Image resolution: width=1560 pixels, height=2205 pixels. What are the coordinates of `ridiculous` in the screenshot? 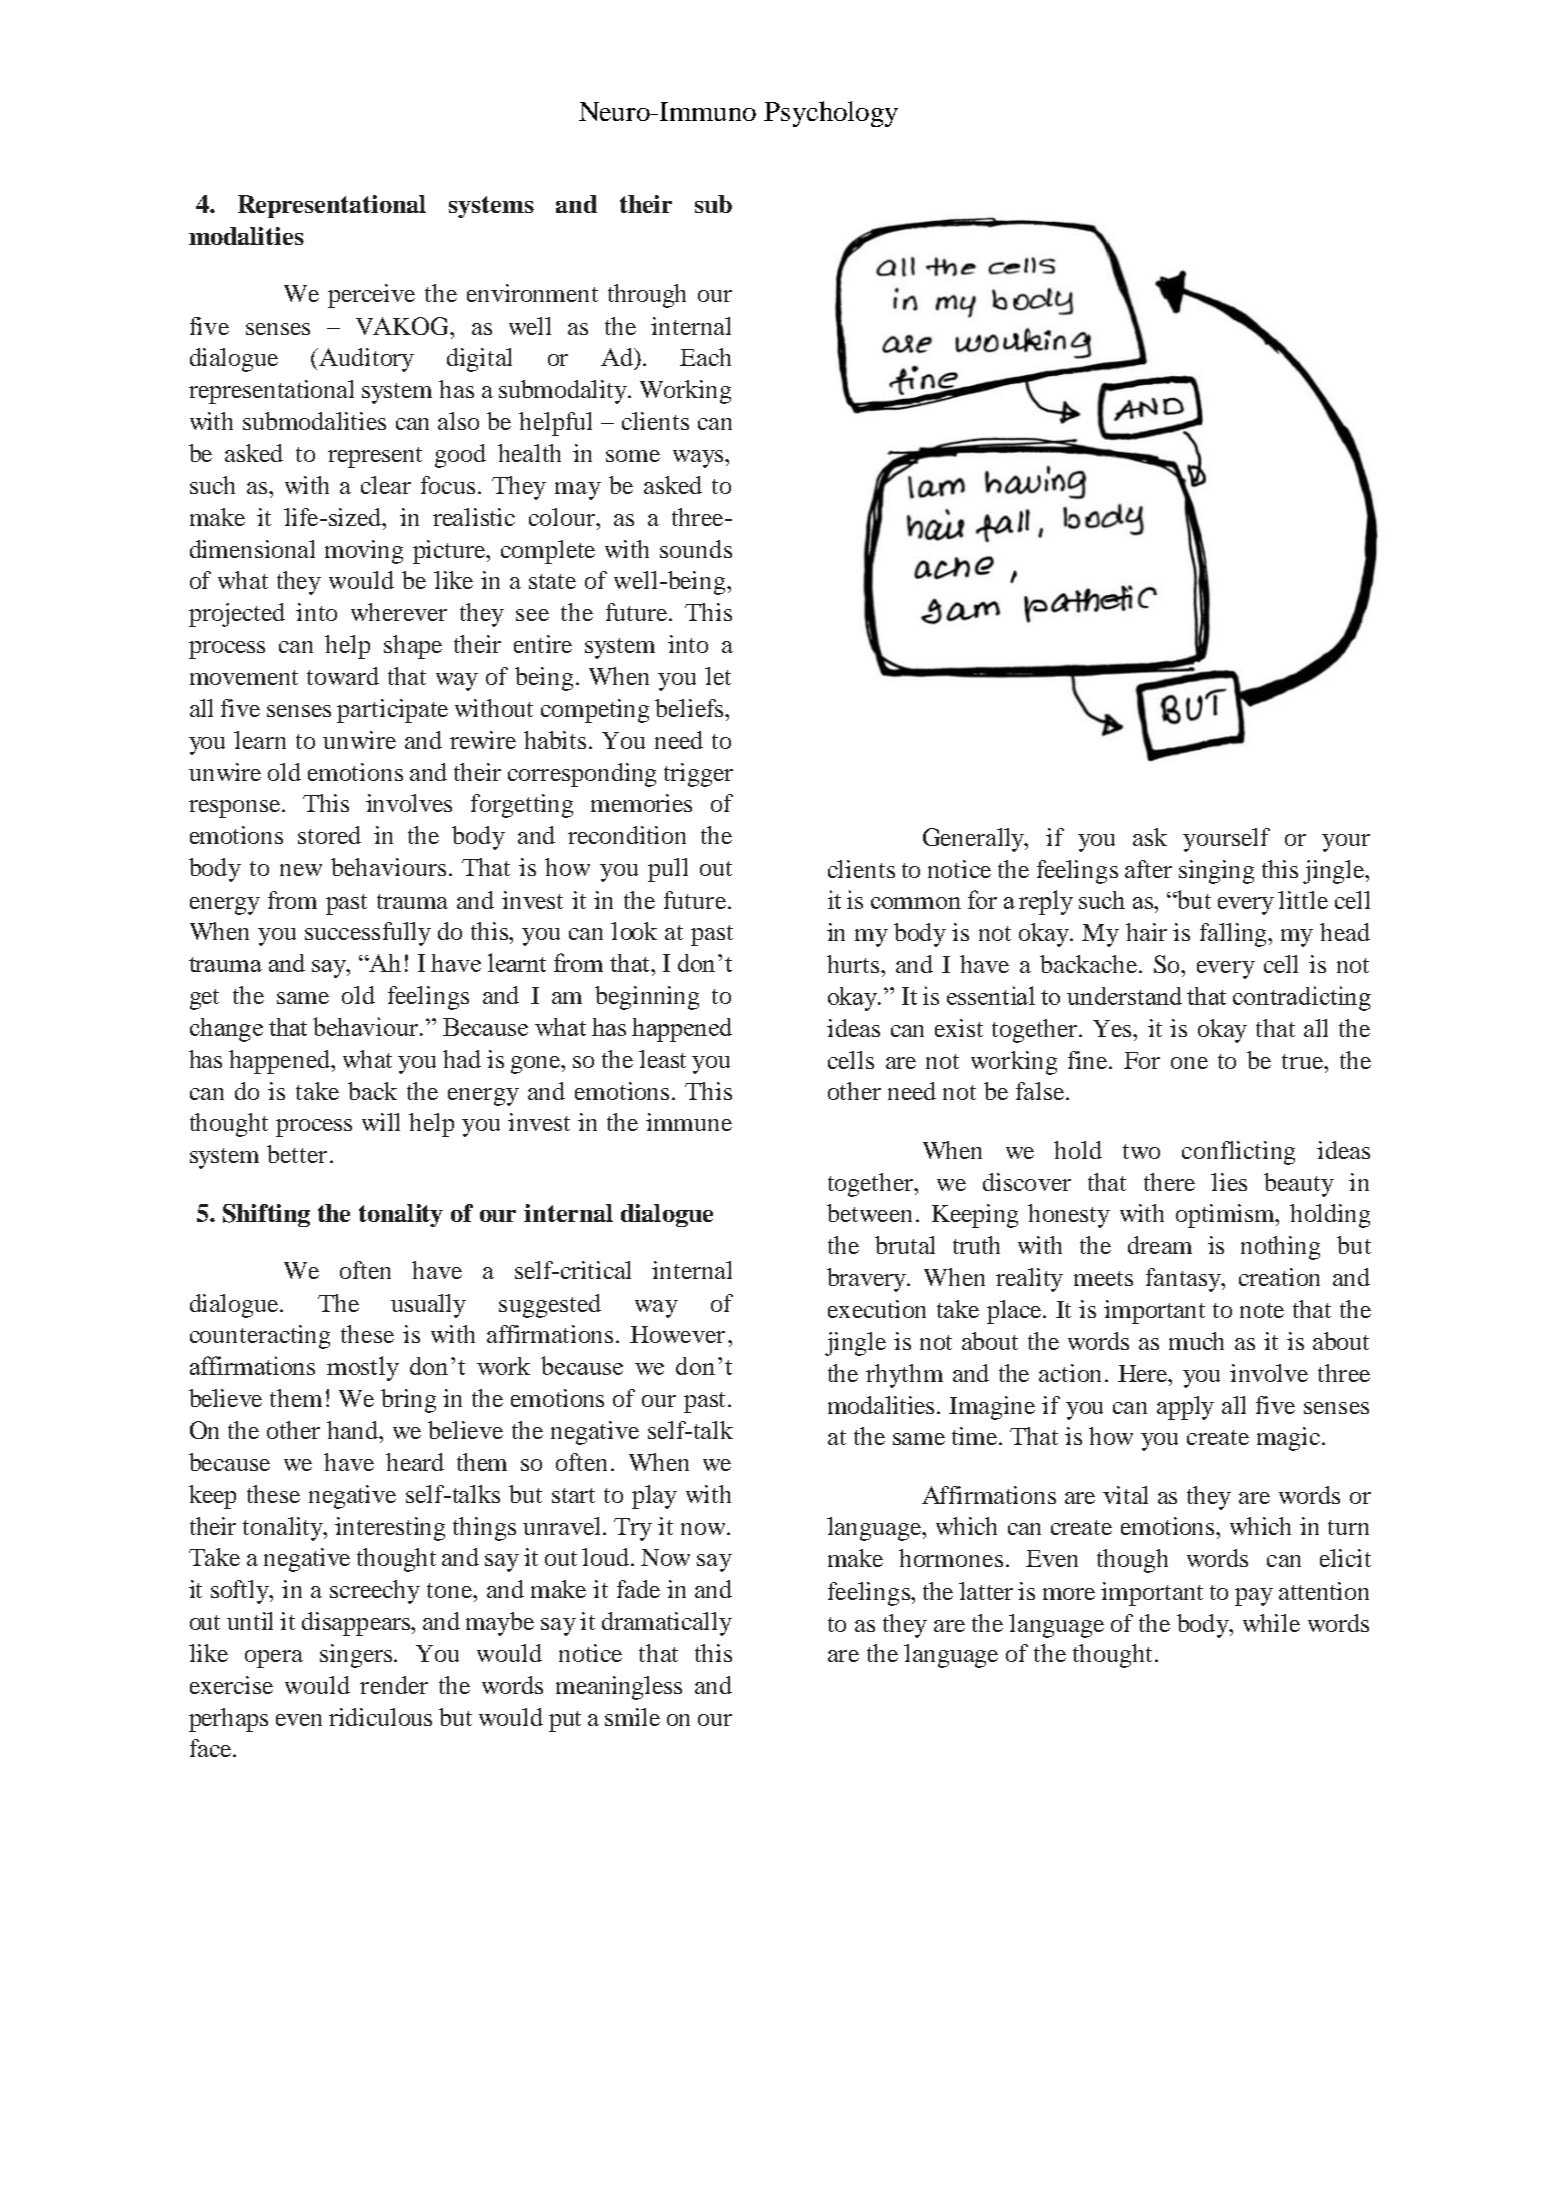 It's located at (380, 1717).
